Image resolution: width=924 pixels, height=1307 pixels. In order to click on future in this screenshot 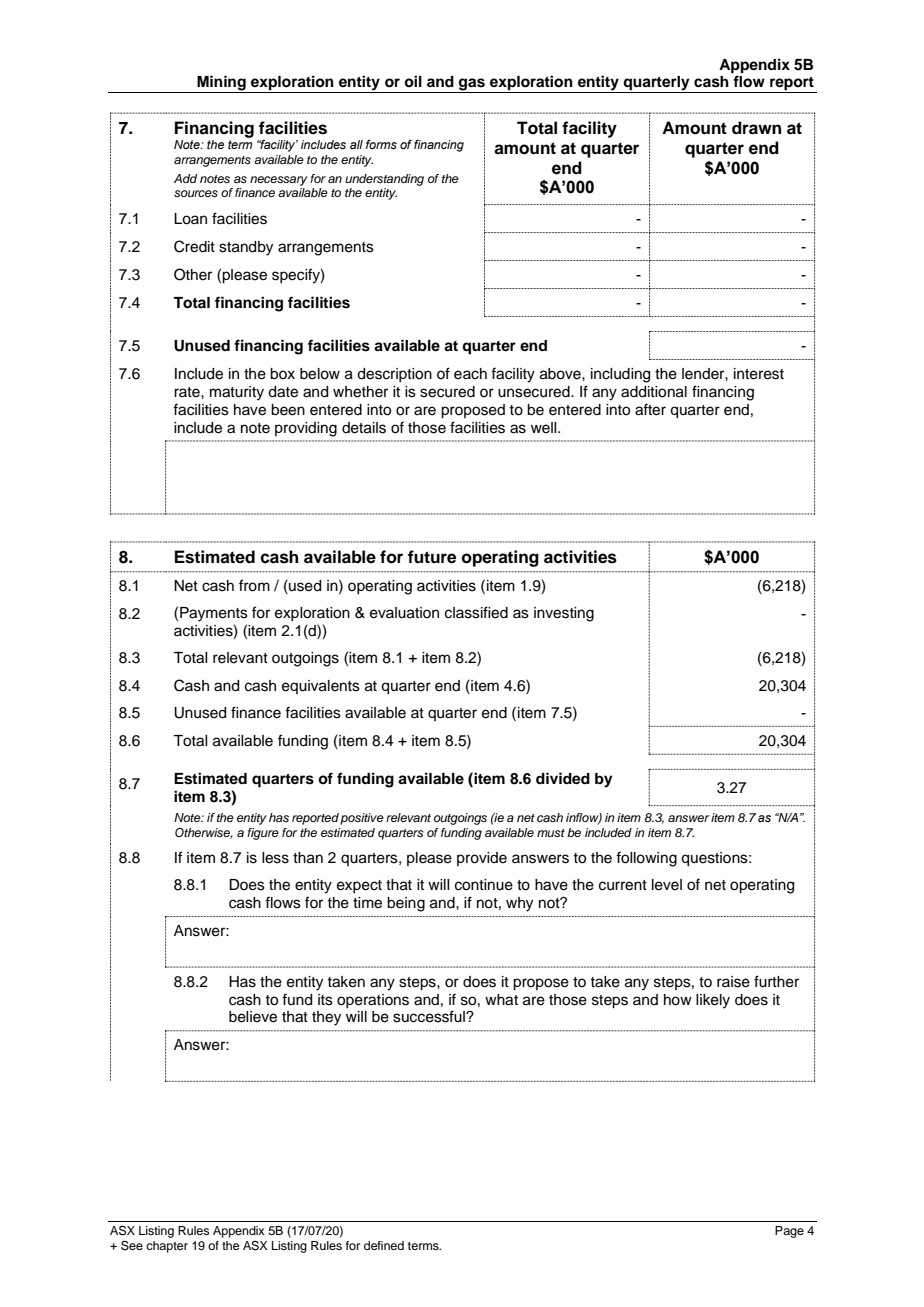, I will do `click(432, 557)`.
